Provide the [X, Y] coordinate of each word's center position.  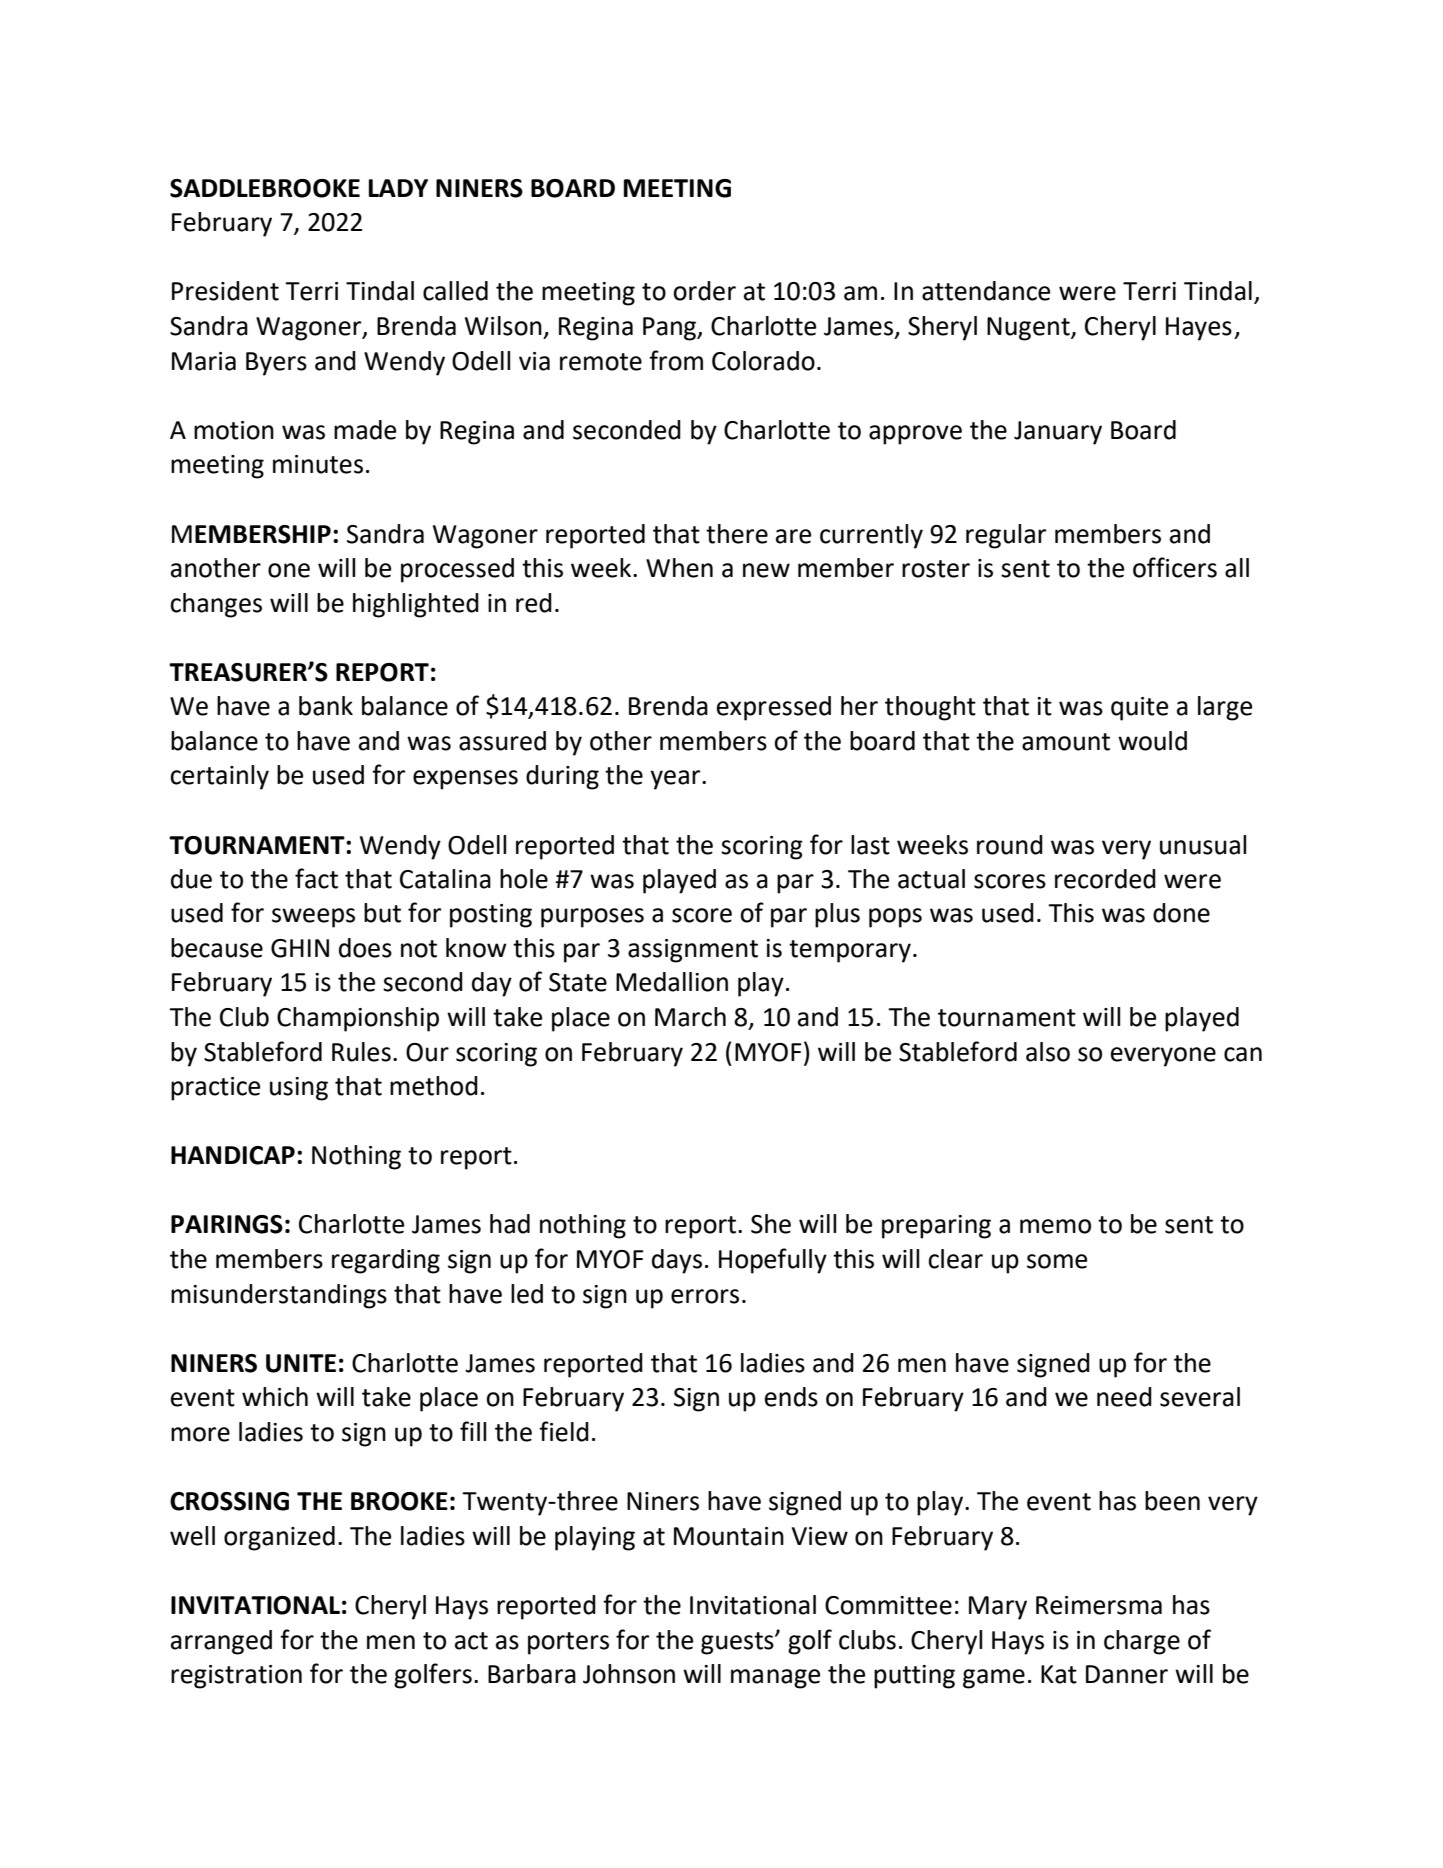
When [679, 568]
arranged [221, 1642]
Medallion [672, 982]
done [1181, 913]
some [1057, 1261]
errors [705, 1296]
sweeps [313, 918]
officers [1175, 567]
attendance [986, 291]
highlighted [416, 605]
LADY [398, 188]
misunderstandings [279, 1296]
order [704, 291]
